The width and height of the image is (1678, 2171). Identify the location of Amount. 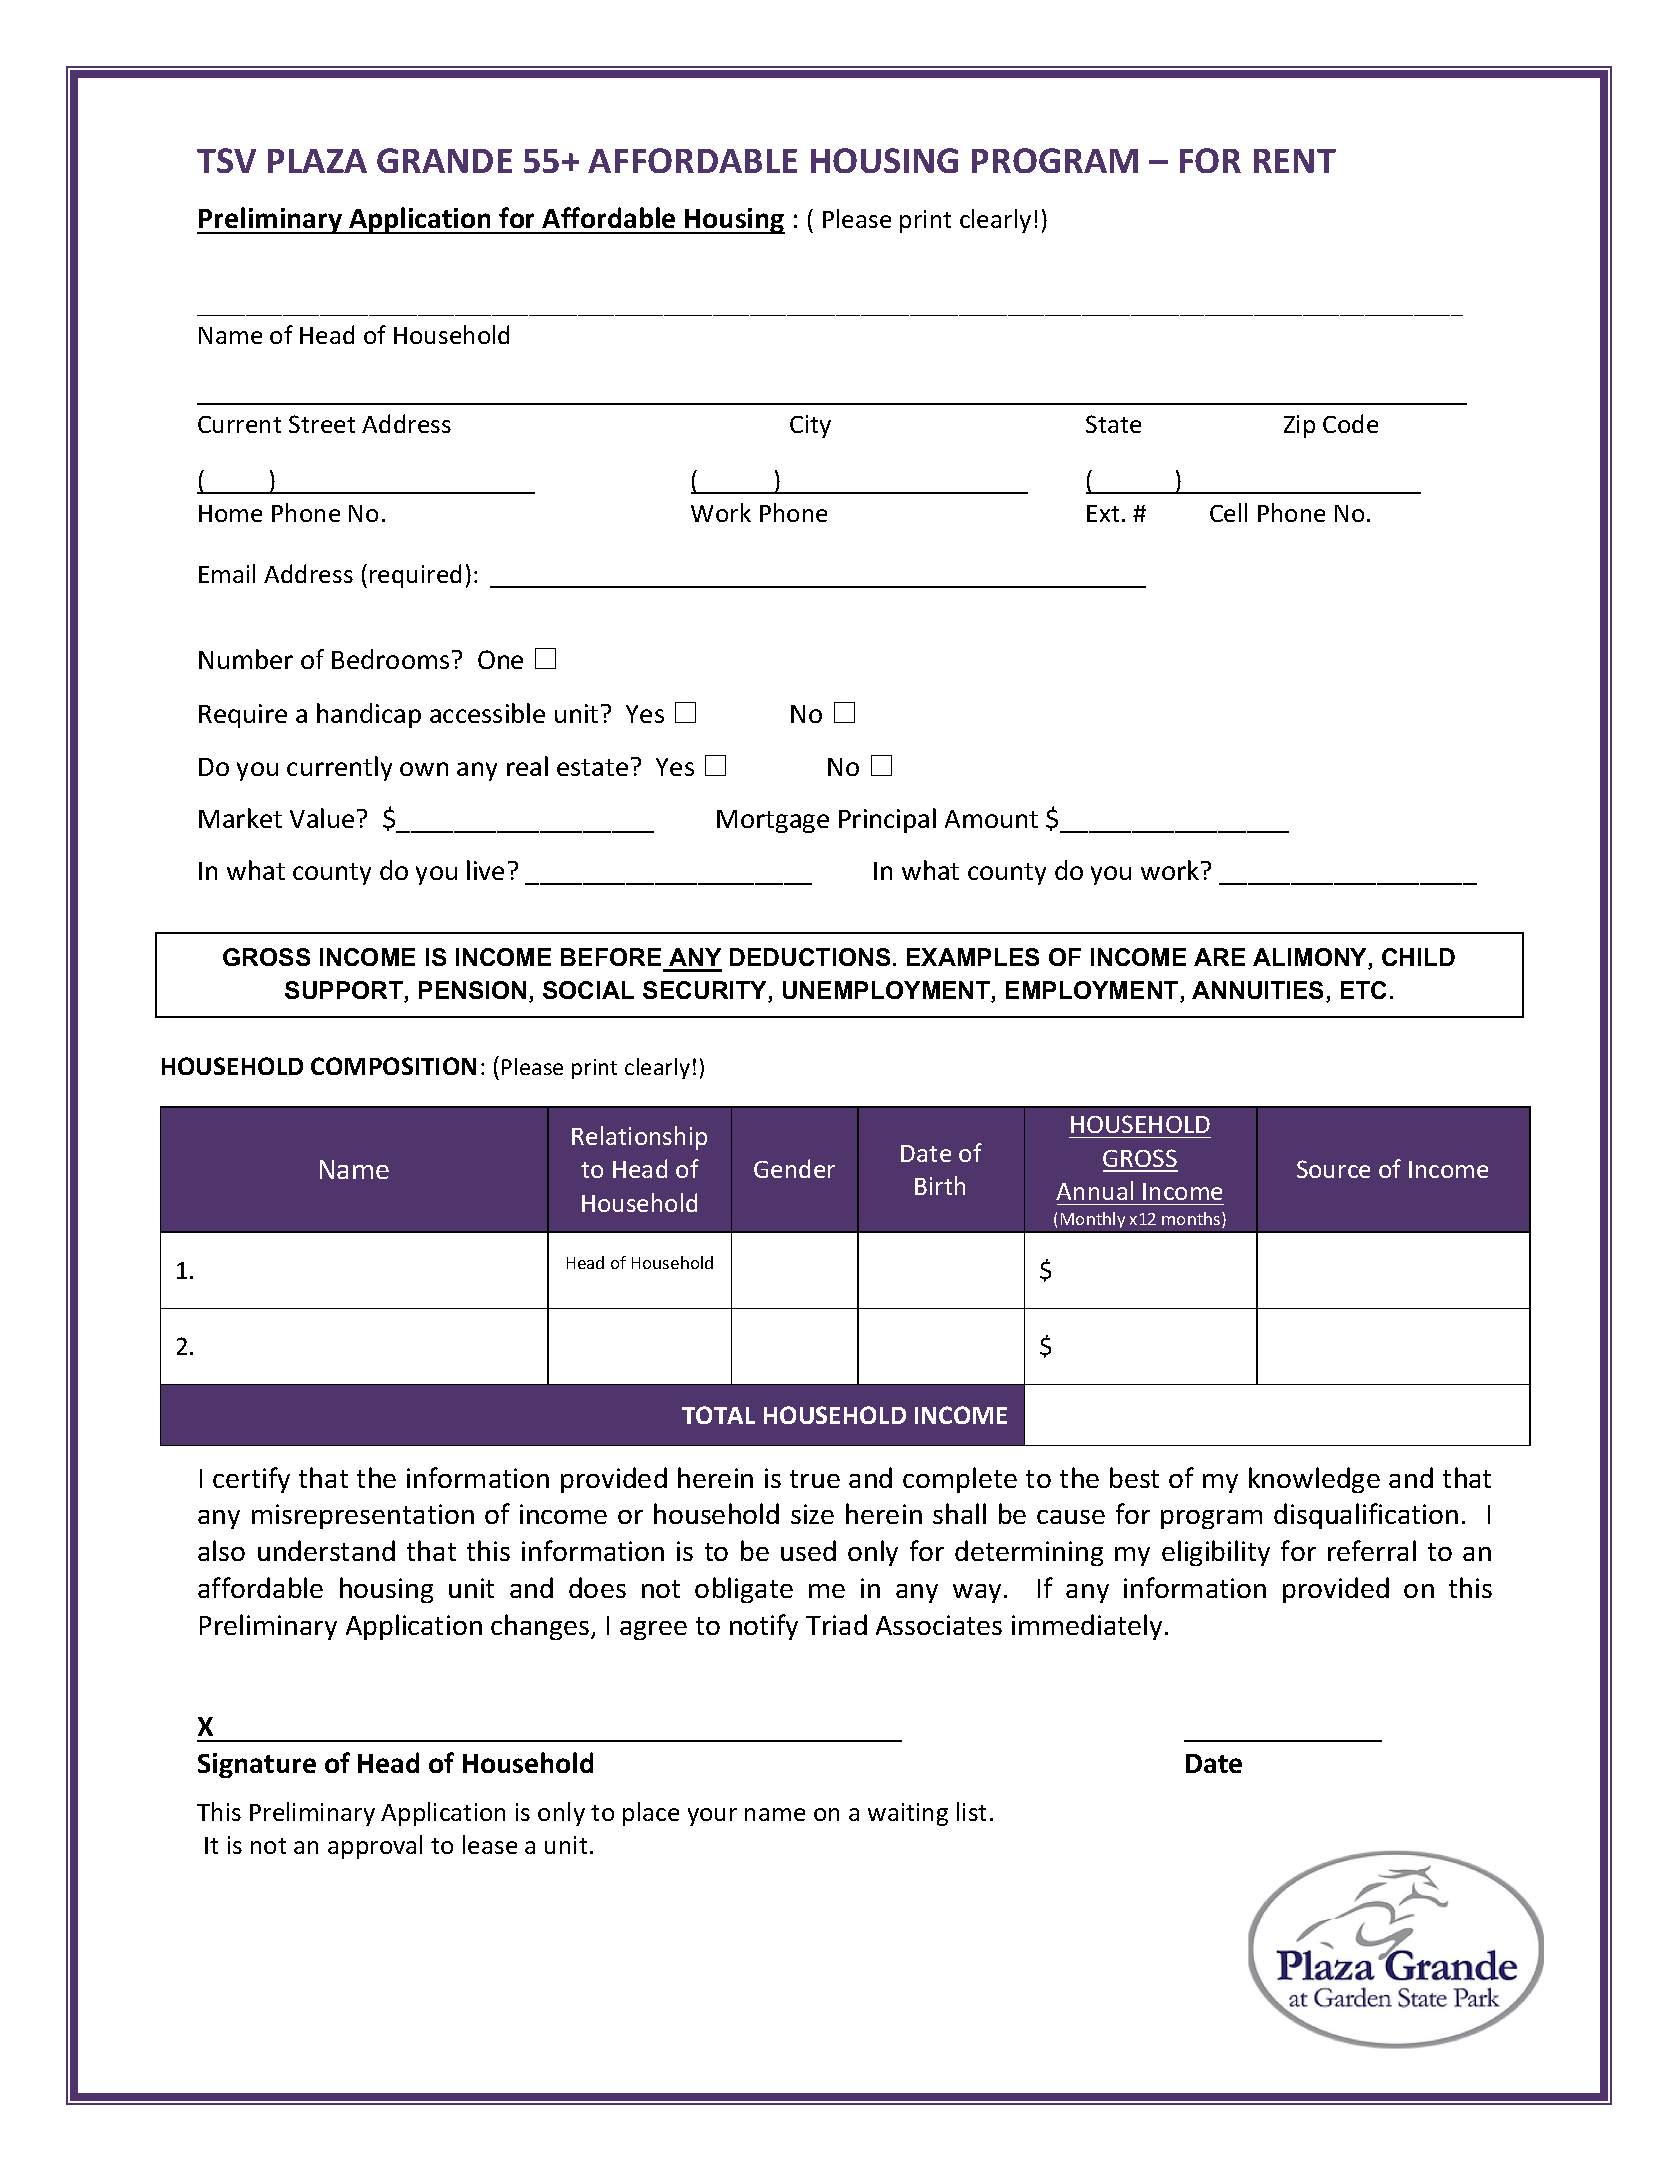
(991, 819).
